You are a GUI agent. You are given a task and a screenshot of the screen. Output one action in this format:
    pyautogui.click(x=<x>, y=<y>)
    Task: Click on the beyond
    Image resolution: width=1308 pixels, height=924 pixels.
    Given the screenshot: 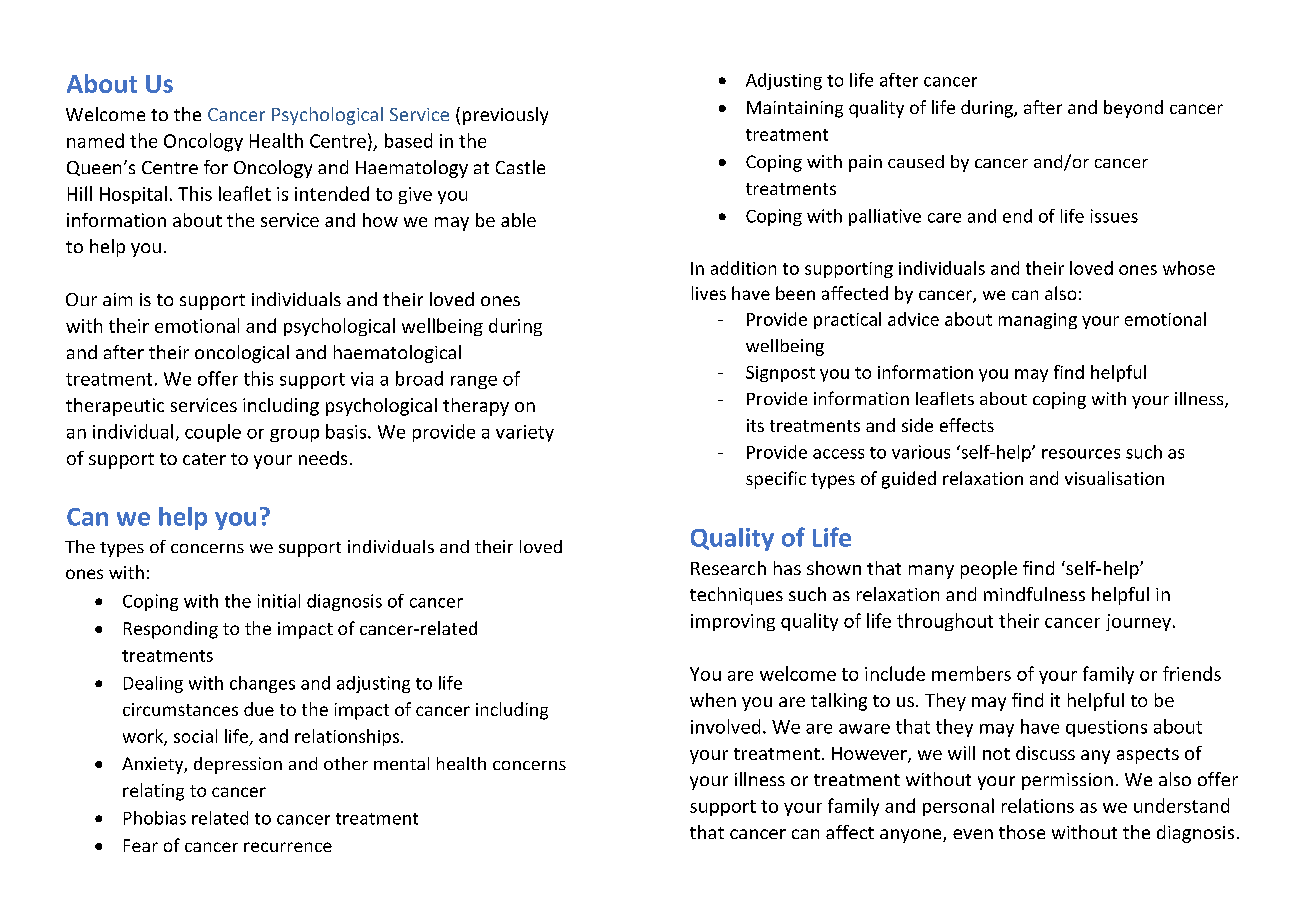 What is the action you would take?
    pyautogui.click(x=1133, y=109)
